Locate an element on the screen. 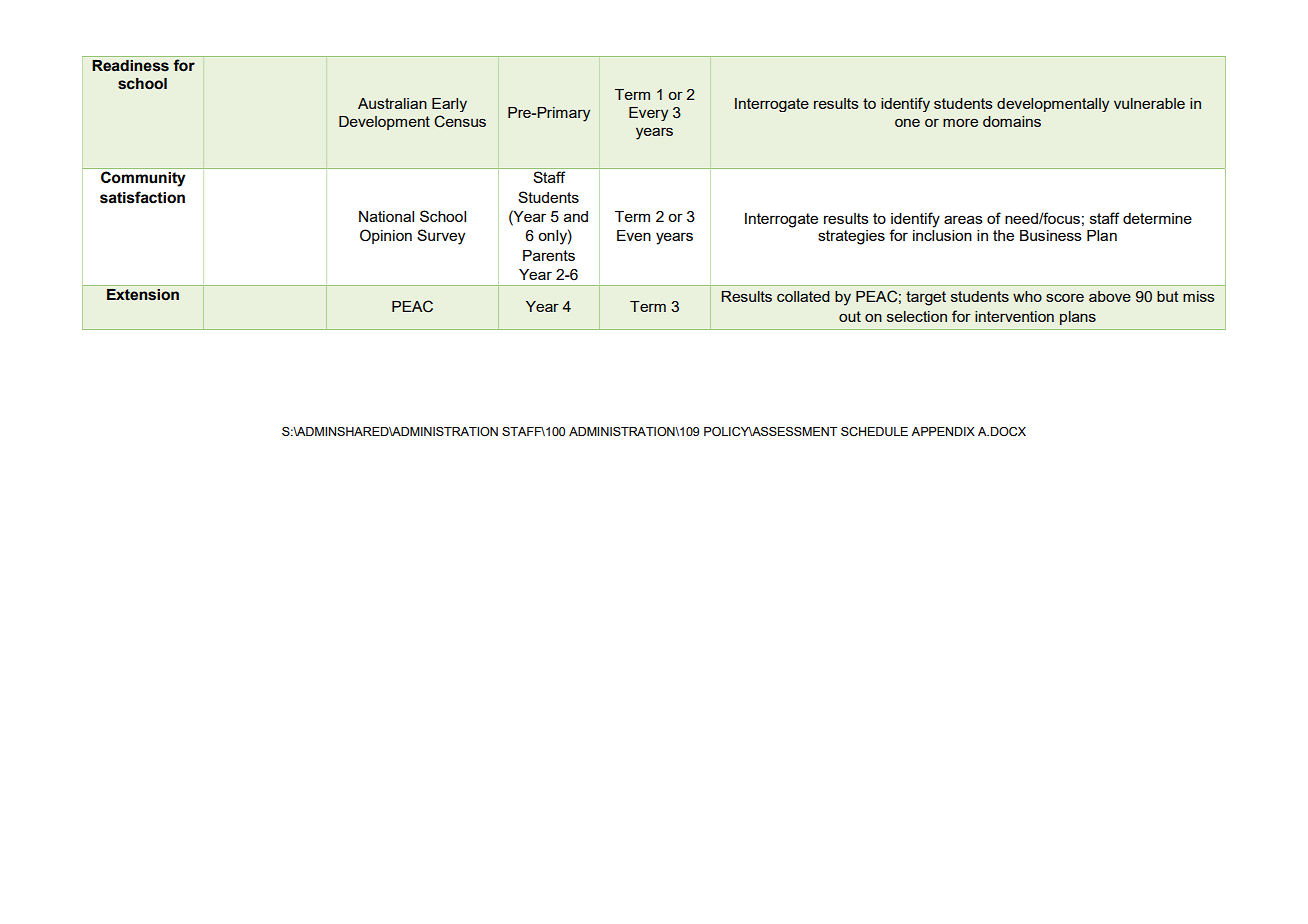 This screenshot has height=924, width=1308. SCHEDULE is located at coordinates (874, 431).
